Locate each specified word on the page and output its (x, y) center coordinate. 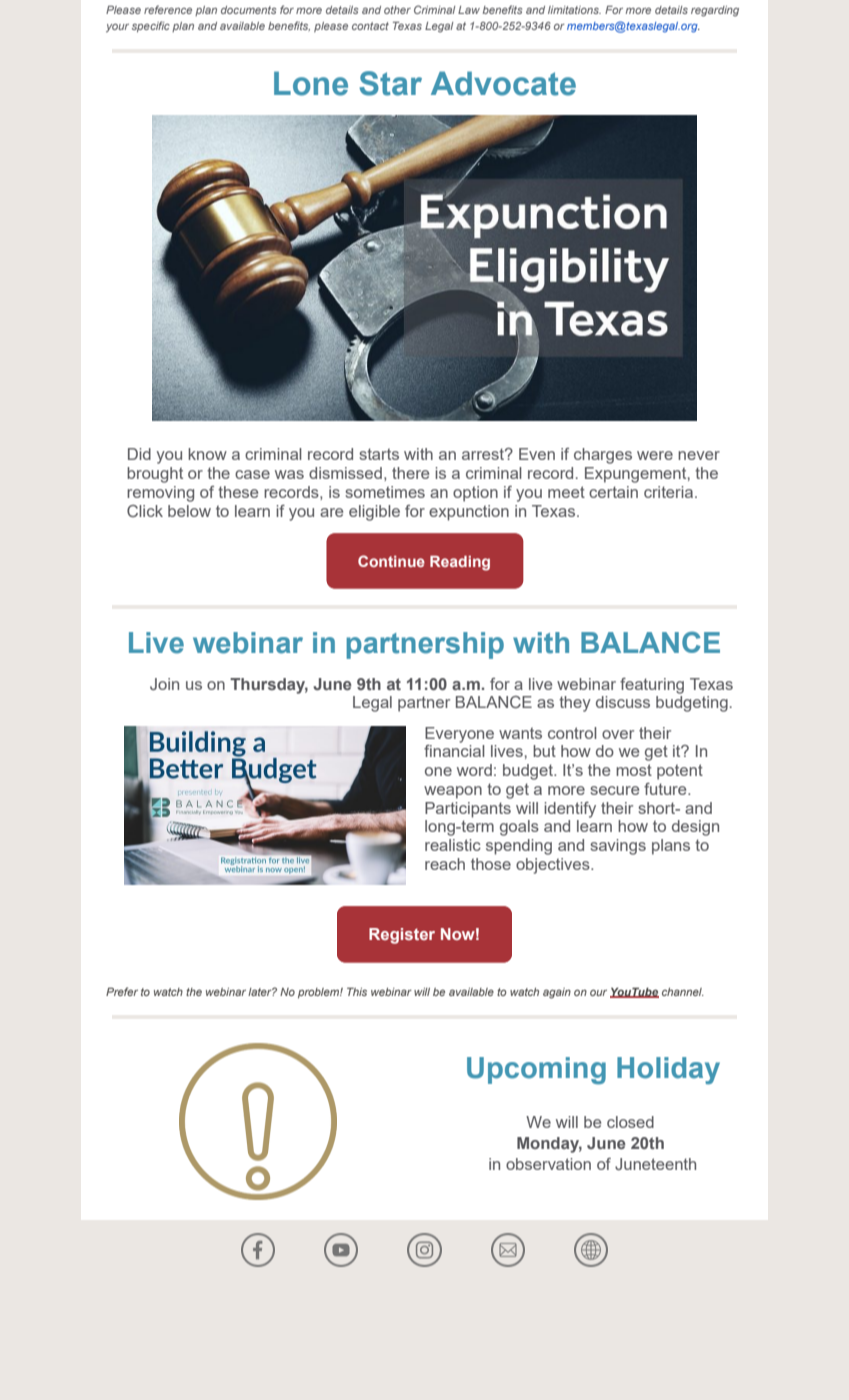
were (655, 455)
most (634, 770)
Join (164, 684)
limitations (574, 10)
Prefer (122, 991)
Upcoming (536, 1071)
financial (454, 751)
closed (630, 1122)
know (207, 454)
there (410, 473)
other (397, 10)
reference (168, 9)
